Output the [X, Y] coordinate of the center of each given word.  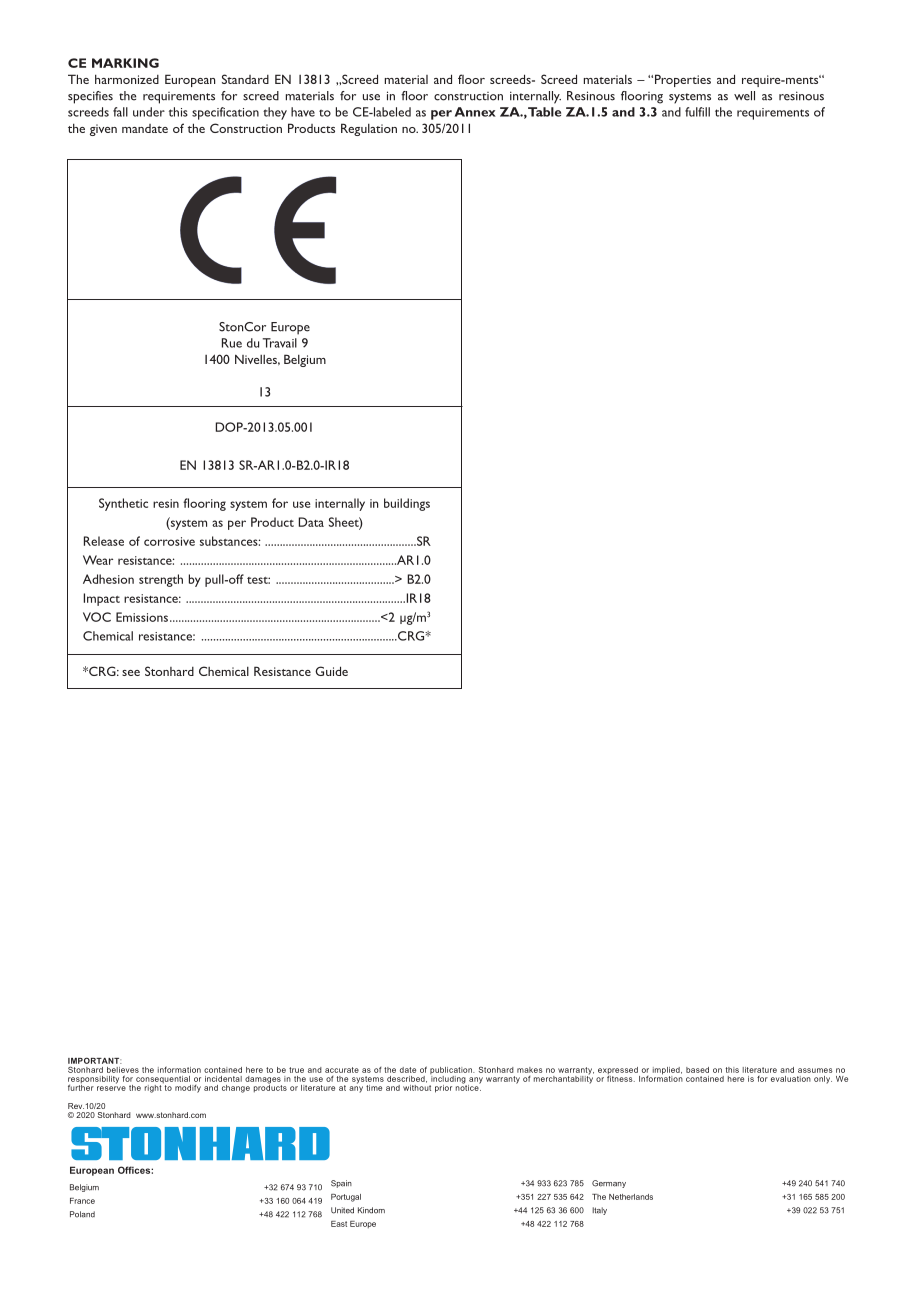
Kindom [371, 1210]
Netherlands [631, 1197]
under [149, 112]
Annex [475, 112]
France [82, 1201]
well [744, 96]
